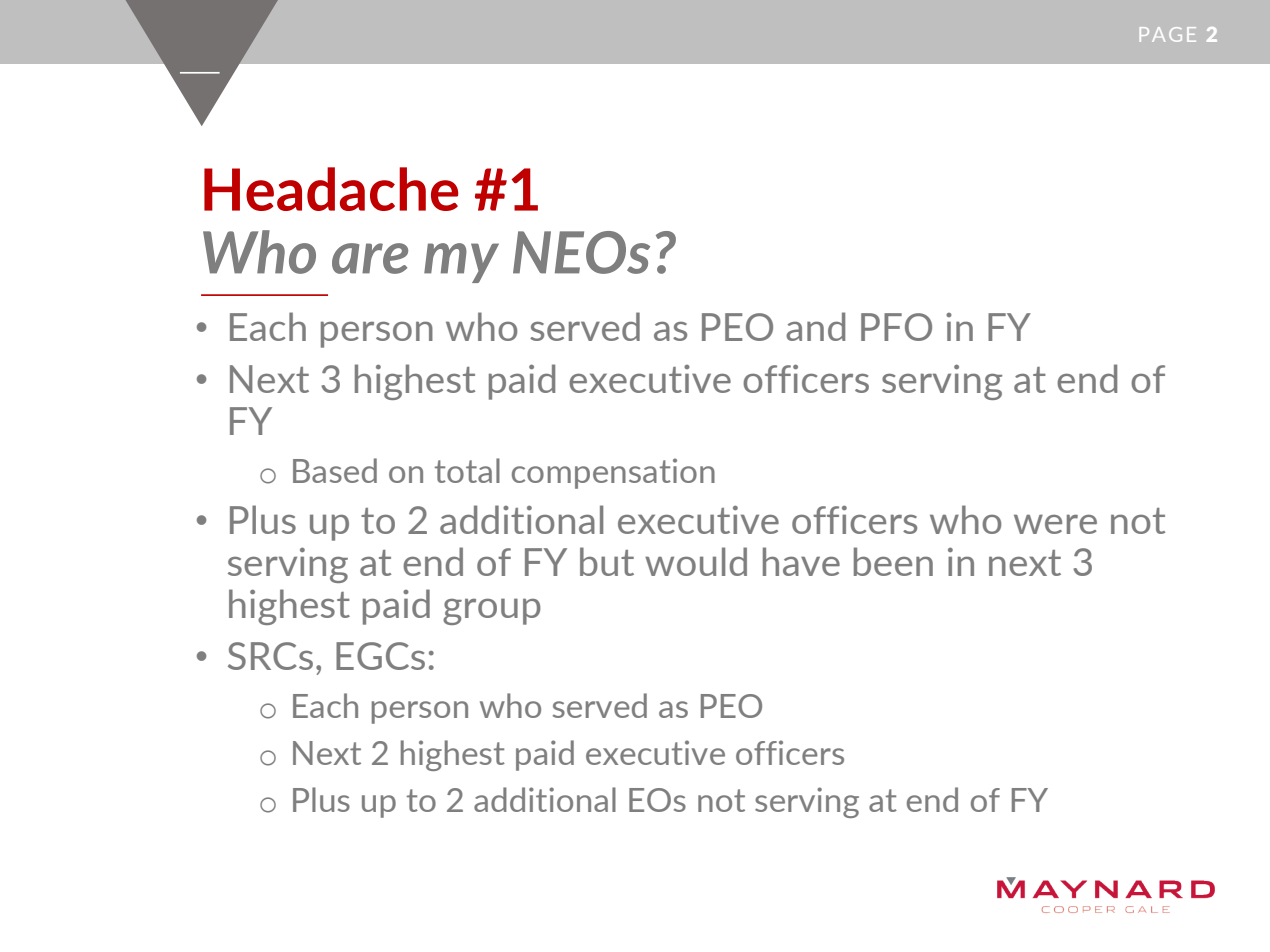  I want to click on have, so click(801, 561).
